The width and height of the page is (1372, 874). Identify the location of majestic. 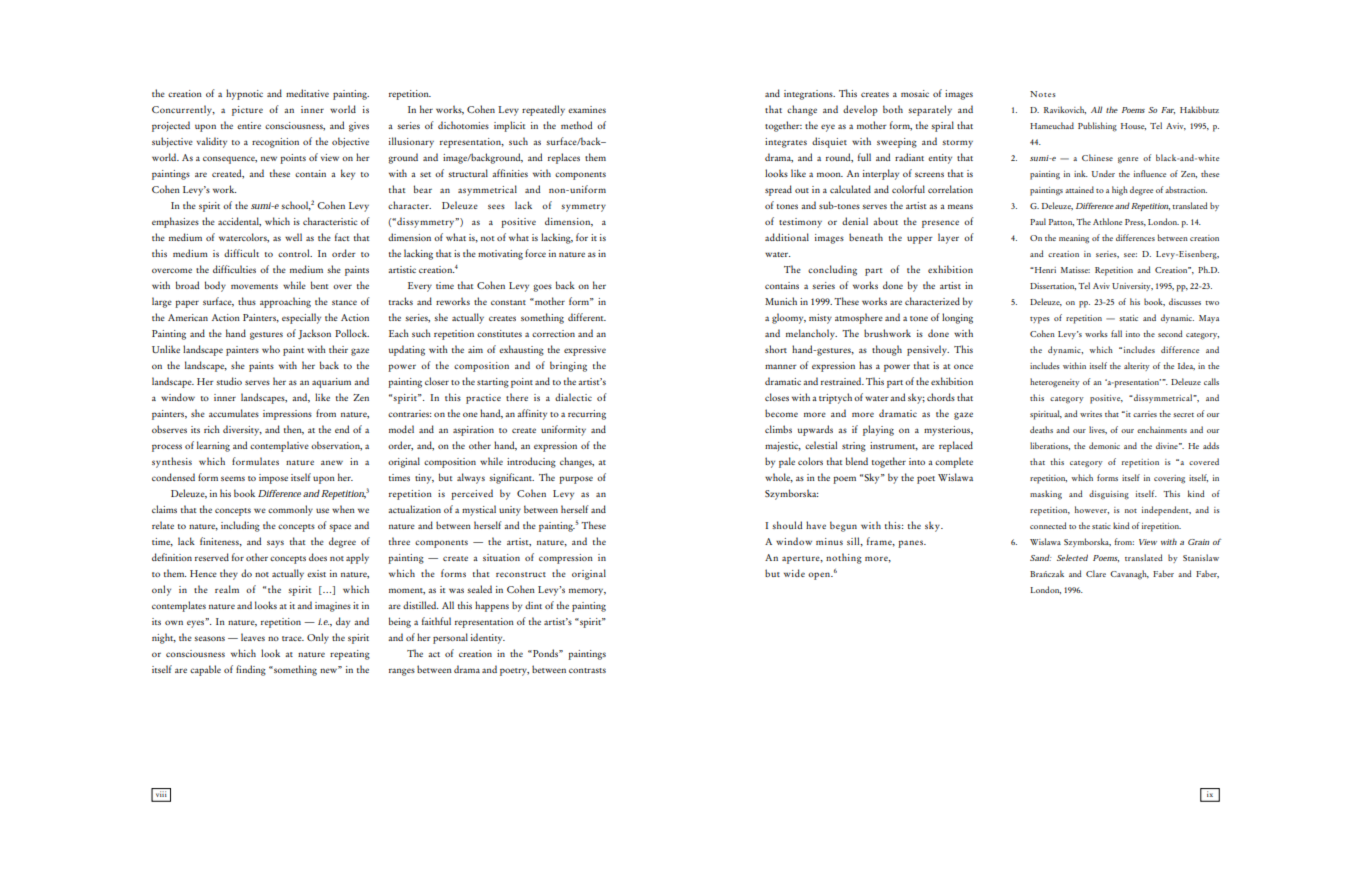
(783, 447).
